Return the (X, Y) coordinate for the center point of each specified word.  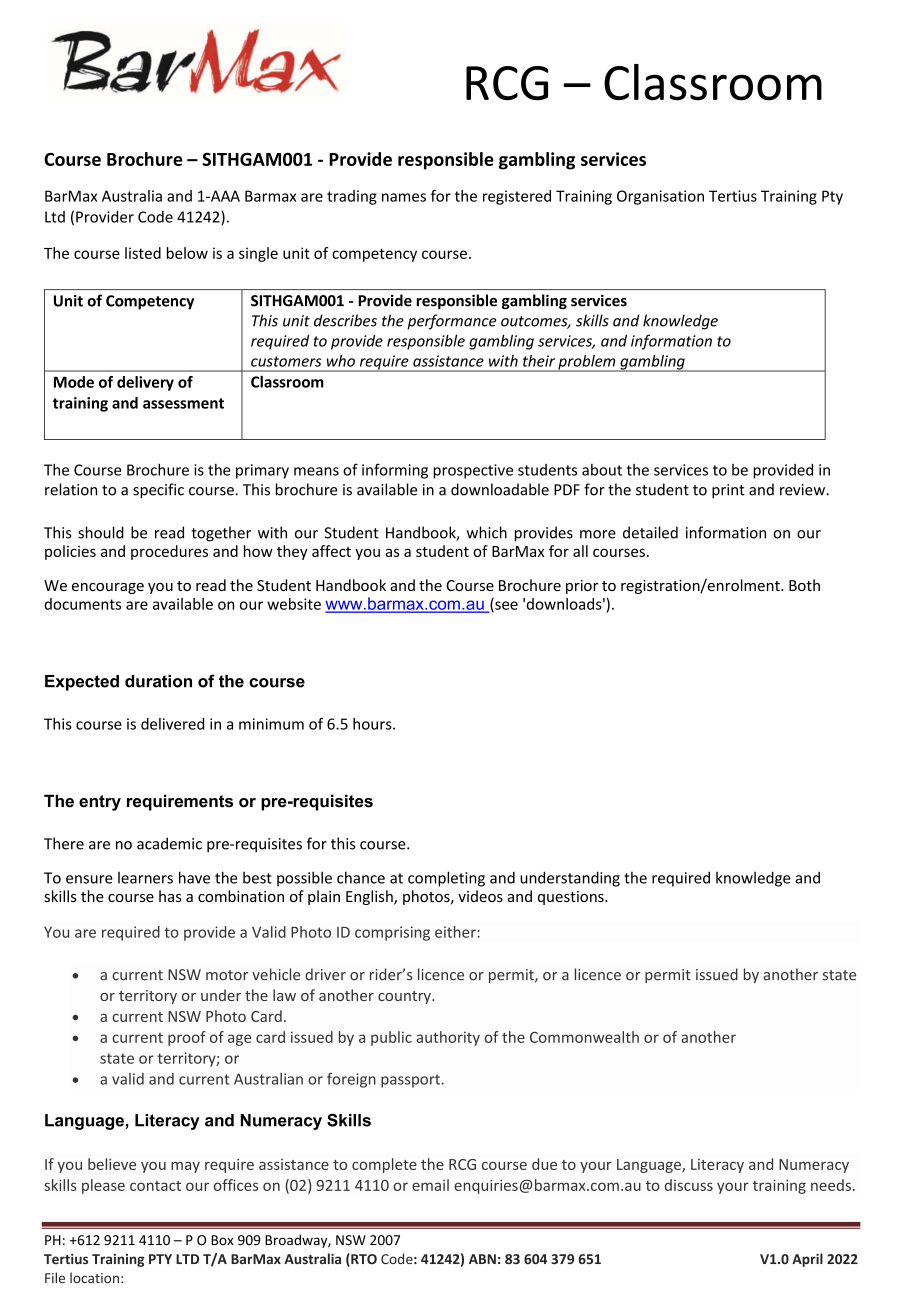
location (94, 1277)
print (728, 491)
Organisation (660, 197)
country (405, 997)
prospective (473, 471)
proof (187, 1038)
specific (158, 491)
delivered (172, 724)
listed (143, 253)
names (404, 197)
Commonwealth (584, 1037)
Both (804, 585)
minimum (271, 724)
